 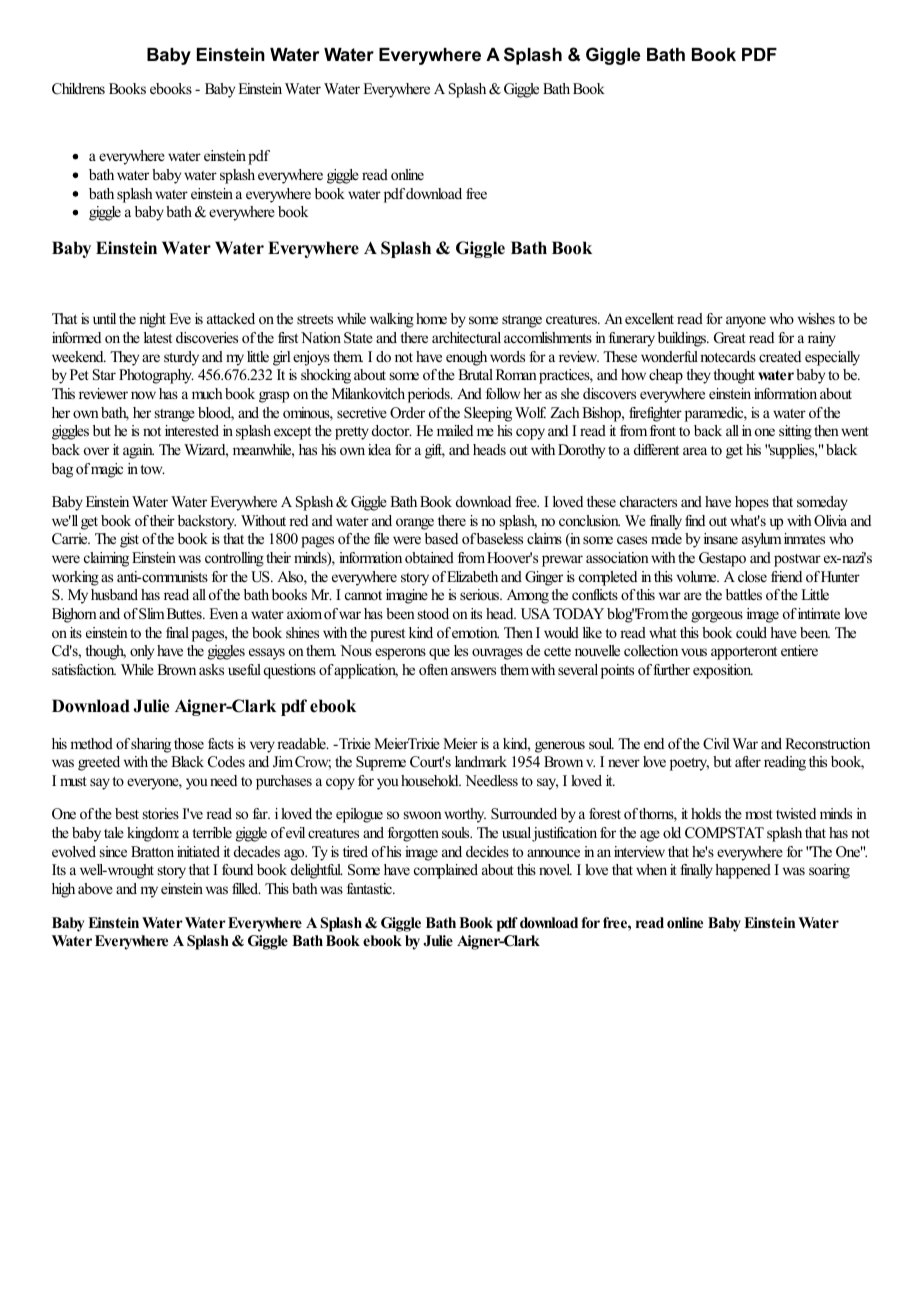 I want to click on Great, so click(x=730, y=338).
